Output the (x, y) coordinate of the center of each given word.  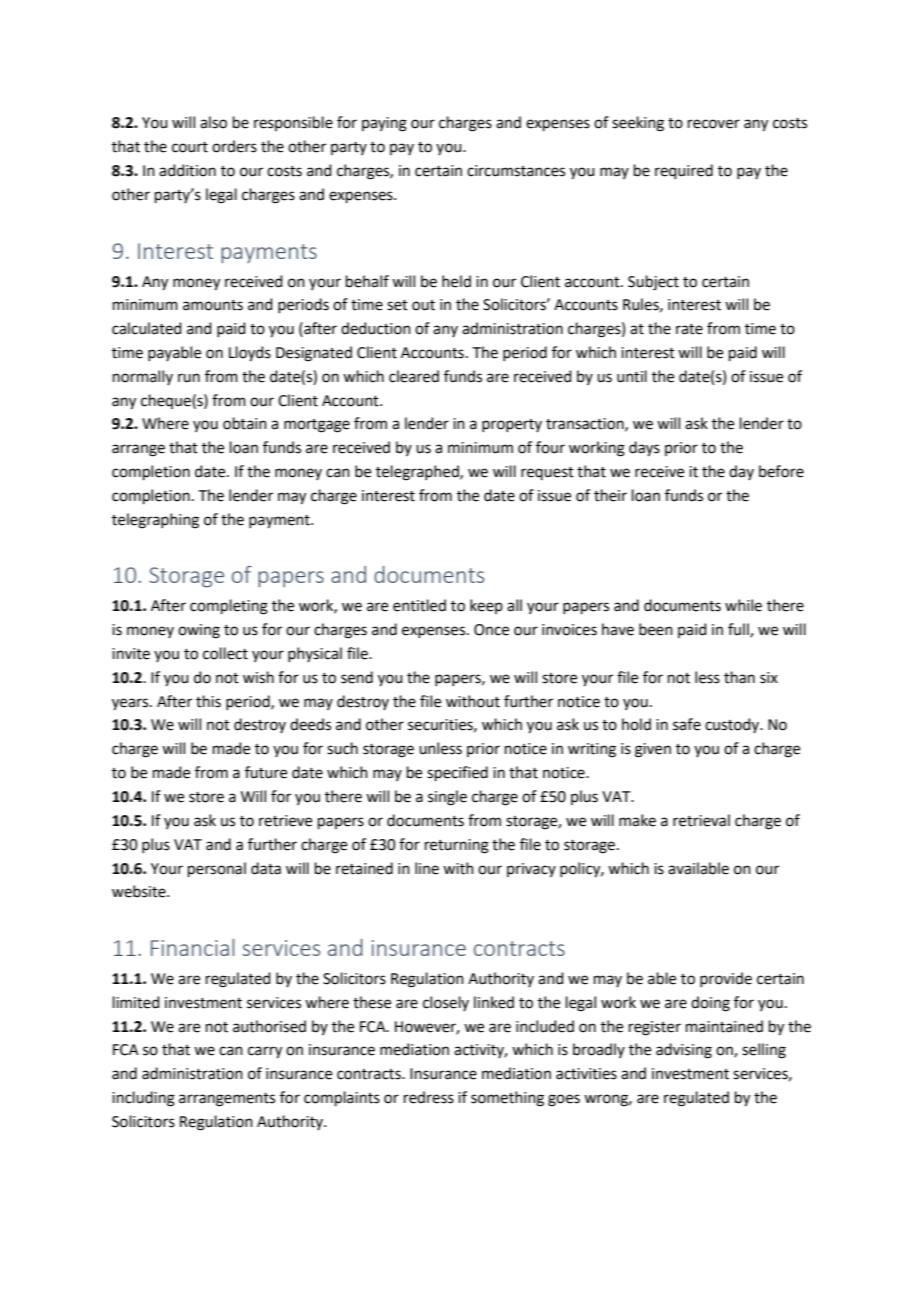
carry (265, 1052)
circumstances (516, 171)
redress (429, 1097)
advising (684, 1051)
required (684, 171)
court (190, 147)
